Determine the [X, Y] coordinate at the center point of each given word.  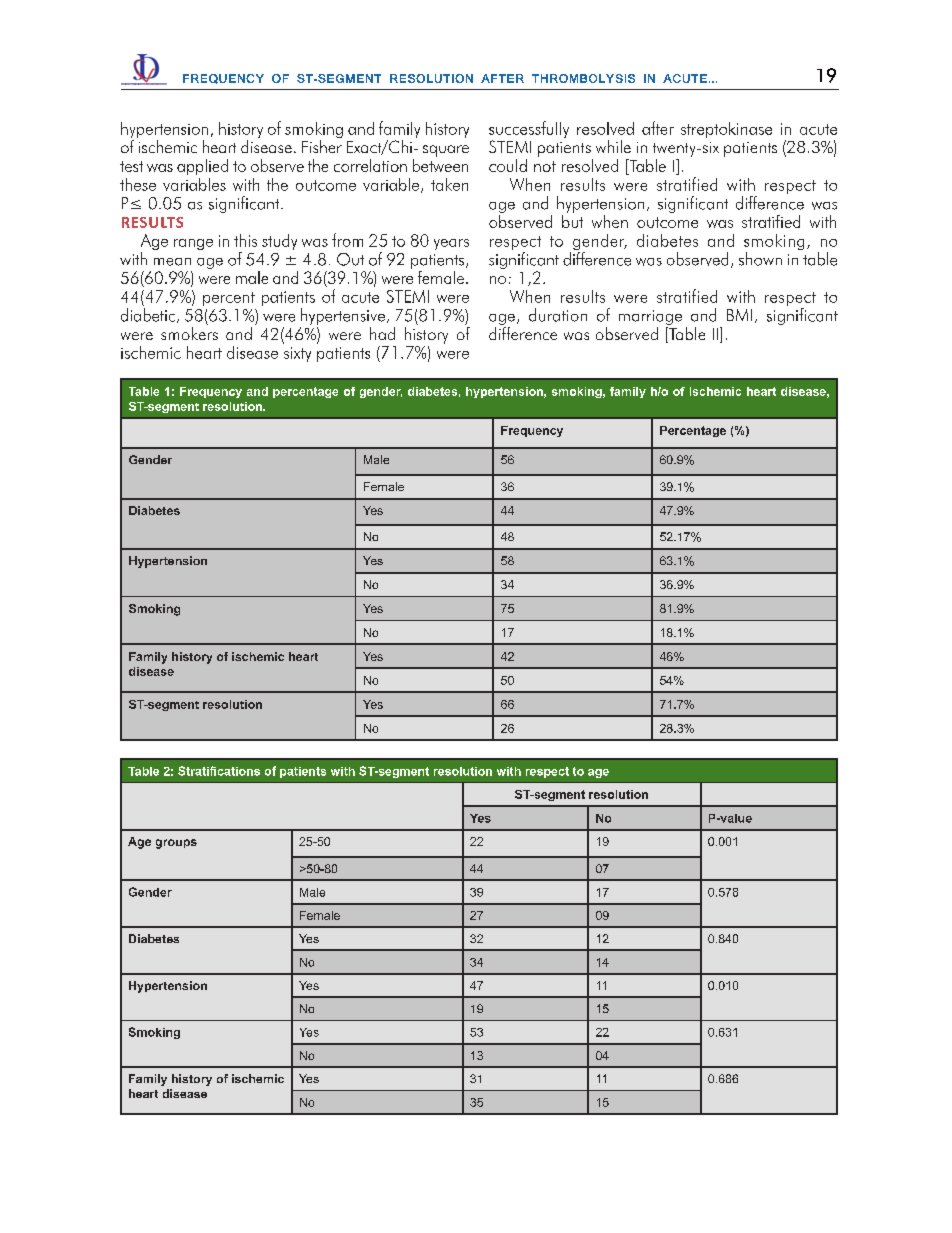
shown [760, 259]
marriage [650, 317]
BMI [739, 315]
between [440, 164]
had [382, 333]
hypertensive [343, 316]
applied [202, 167]
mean [172, 262]
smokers [189, 332]
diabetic [149, 315]
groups [176, 844]
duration [558, 315]
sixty [297, 354]
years [451, 244]
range [193, 244]
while [613, 146]
